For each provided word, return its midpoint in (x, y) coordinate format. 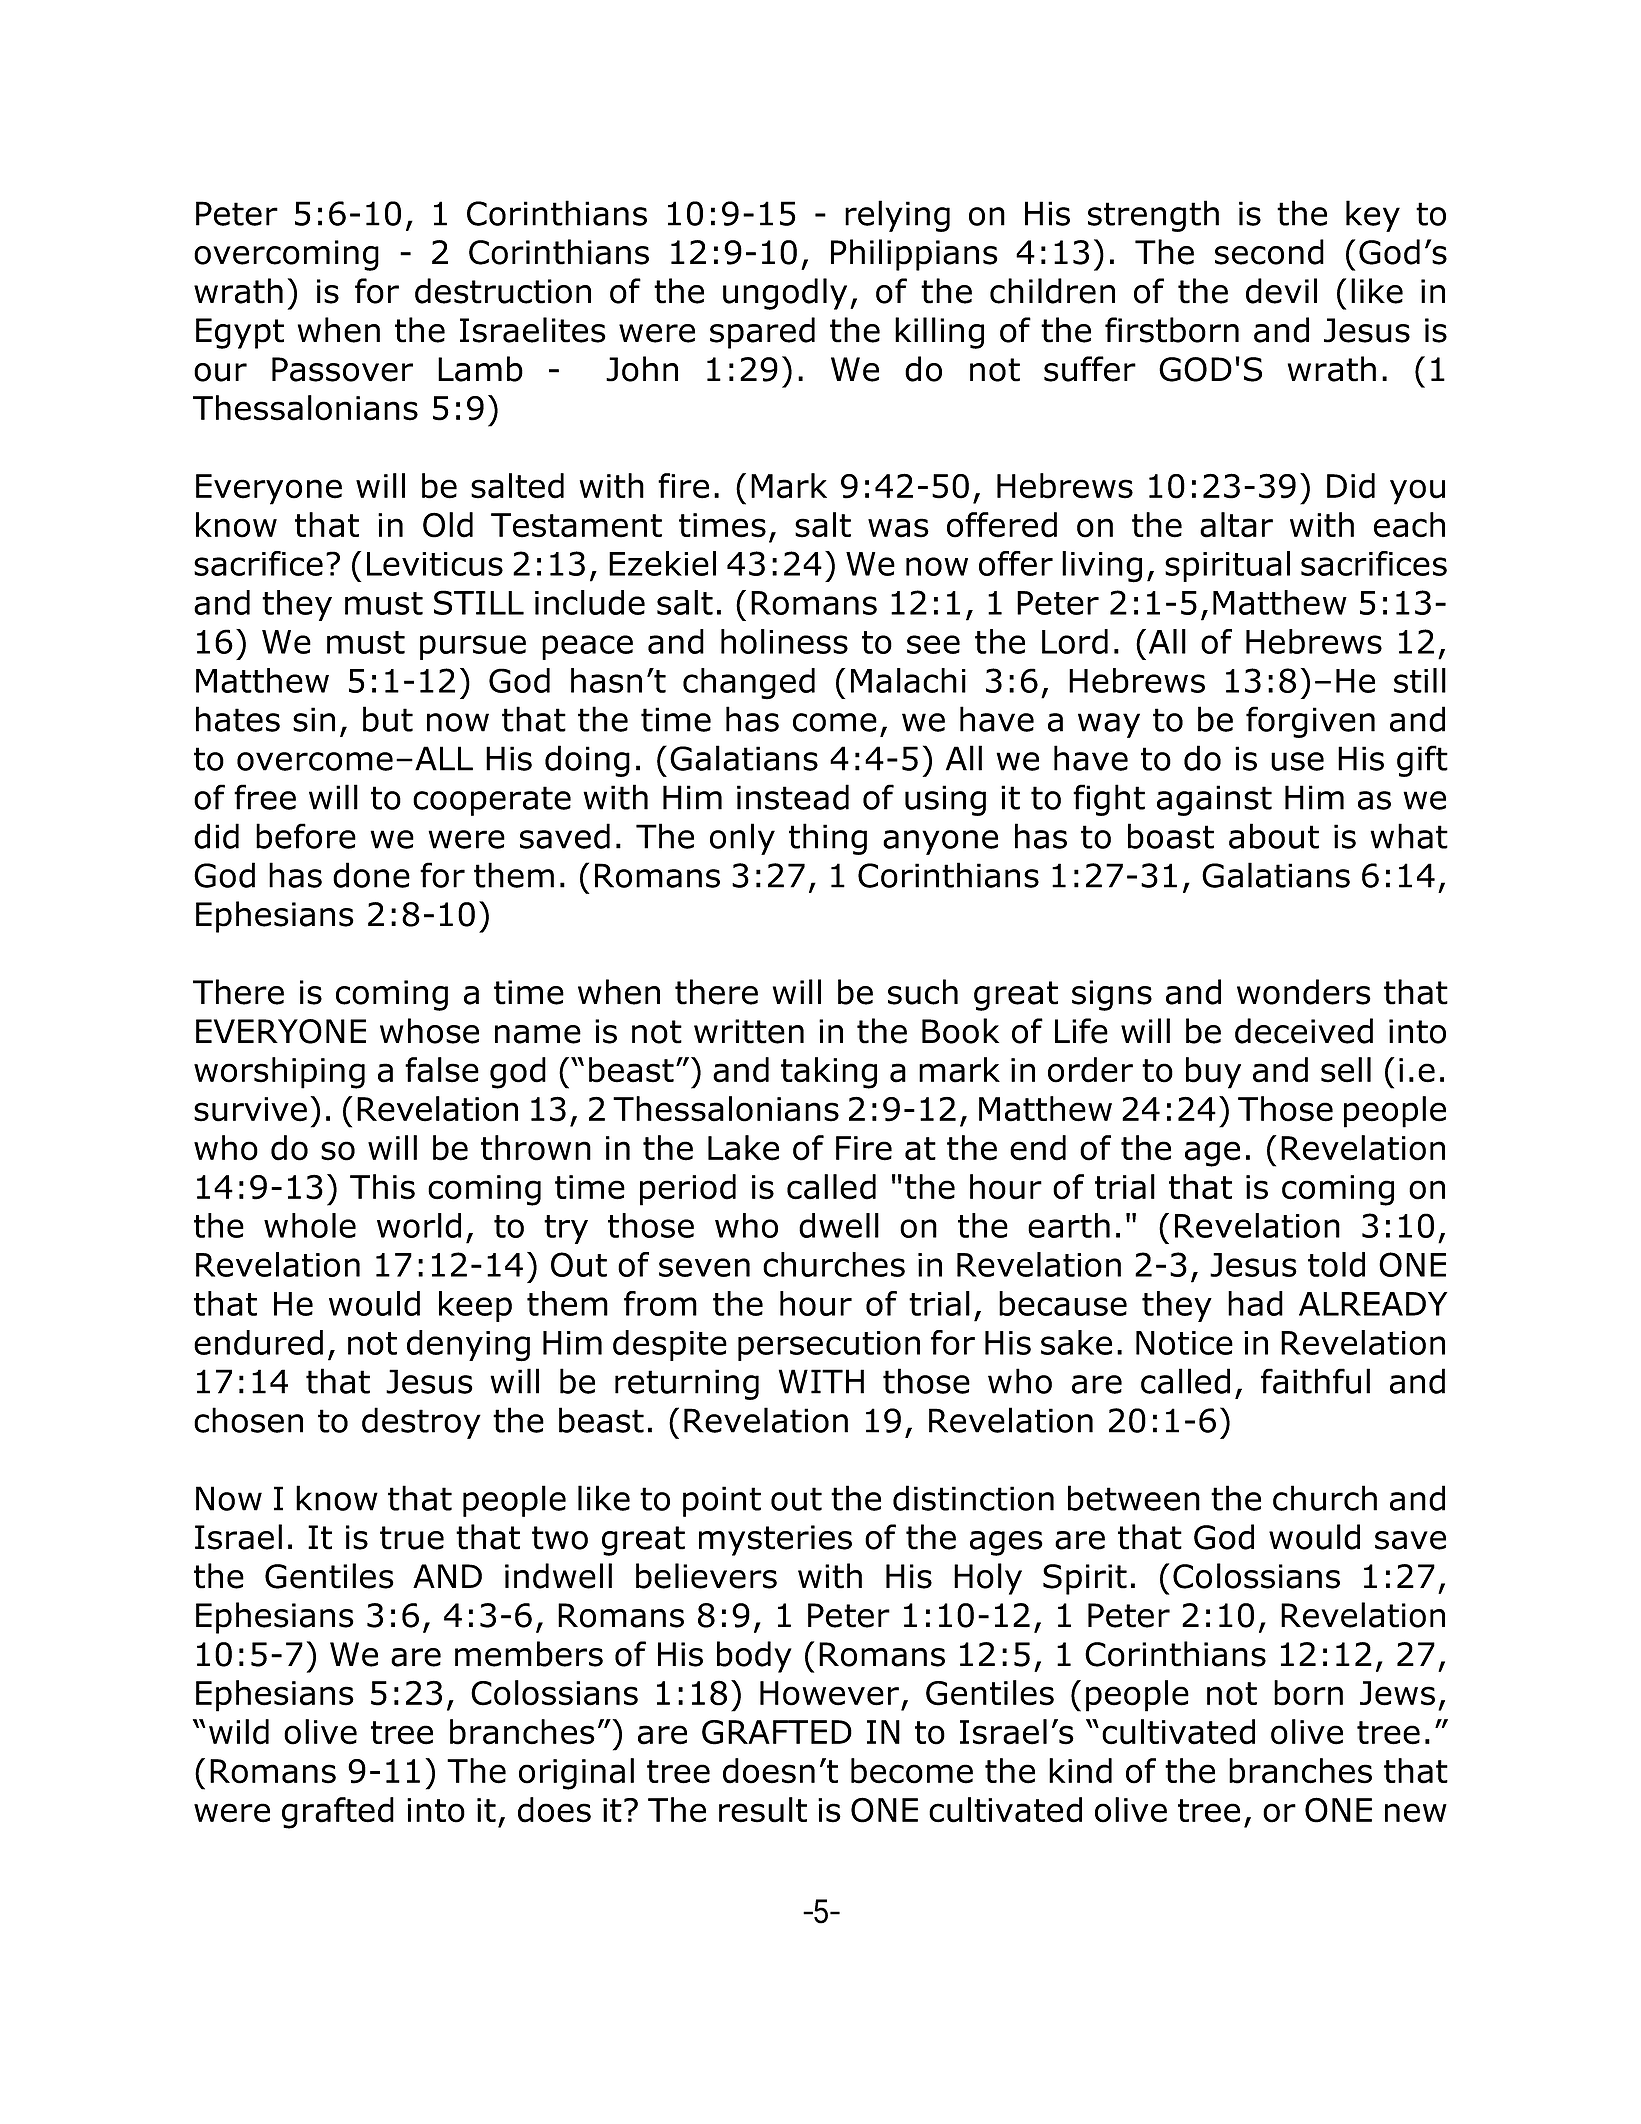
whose (429, 1031)
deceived (1304, 1031)
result (763, 1810)
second (1269, 252)
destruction (503, 291)
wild (239, 1732)
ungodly (785, 294)
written (749, 1031)
